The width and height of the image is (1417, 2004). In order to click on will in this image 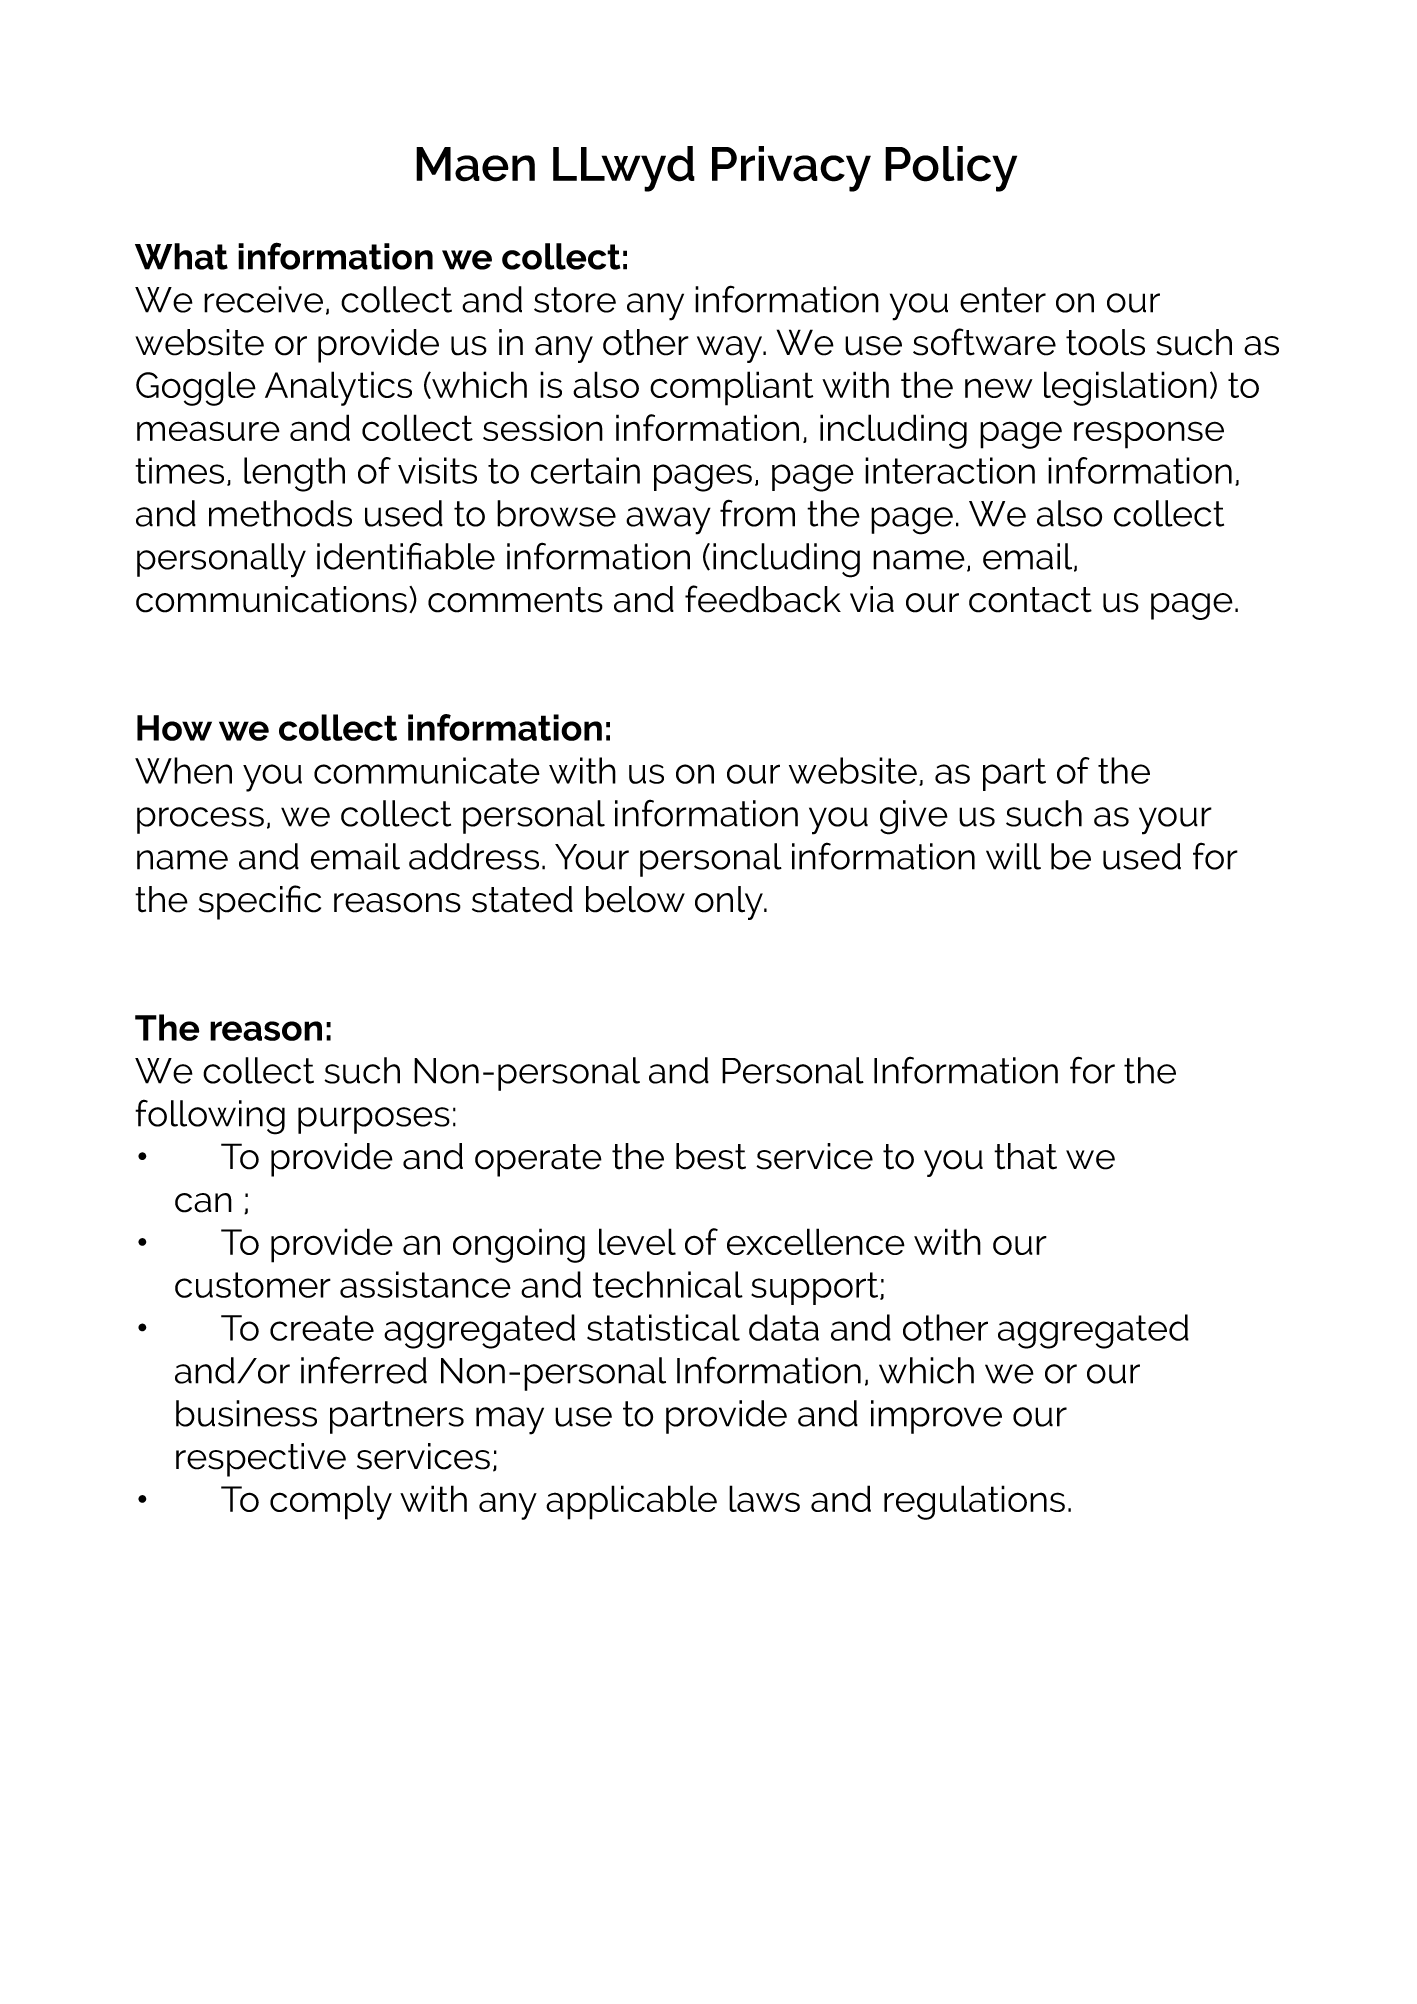, I will do `click(1013, 856)`.
